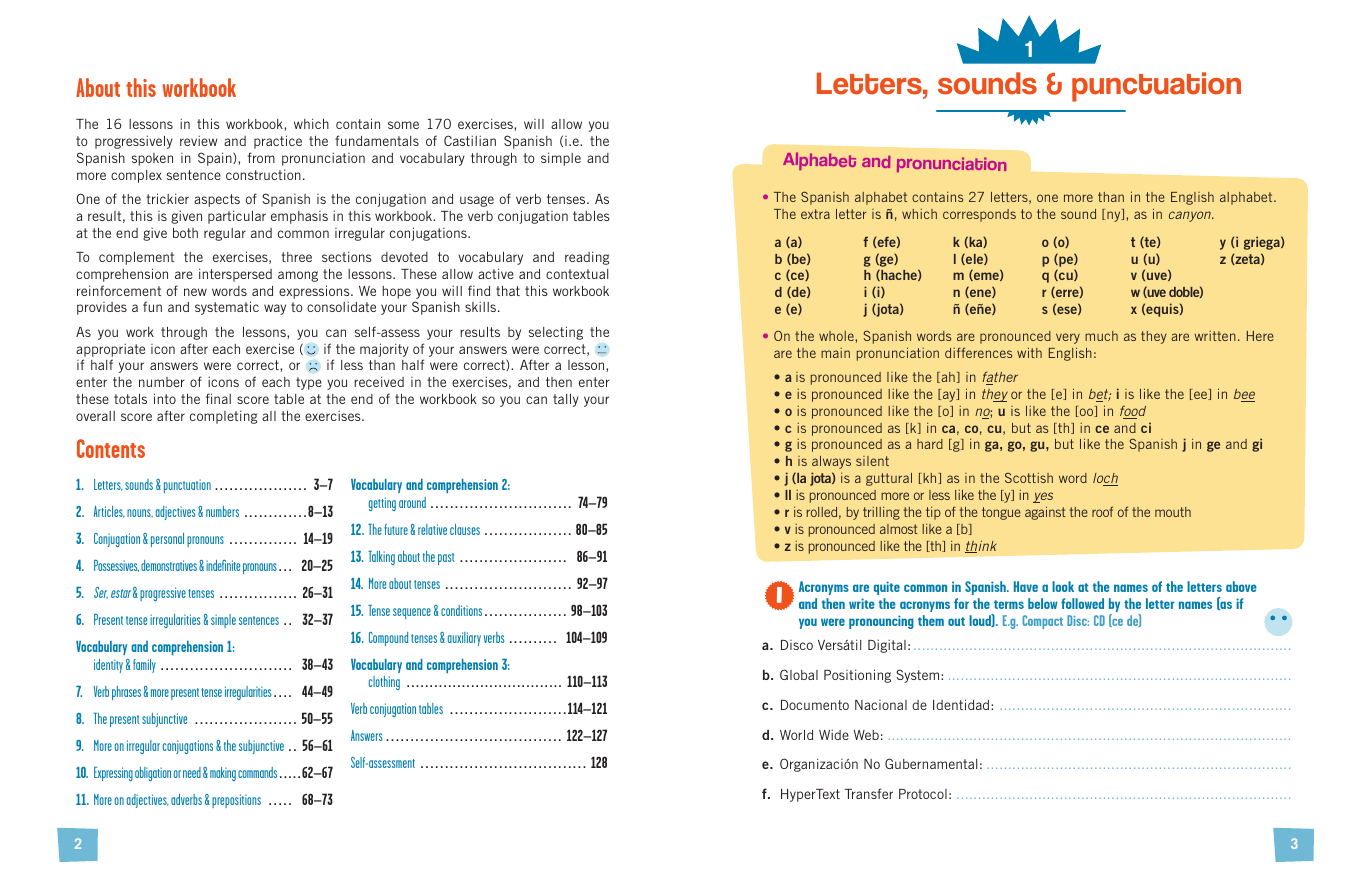  What do you see at coordinates (1105, 479) in the page?
I see `loch` at bounding box center [1105, 479].
